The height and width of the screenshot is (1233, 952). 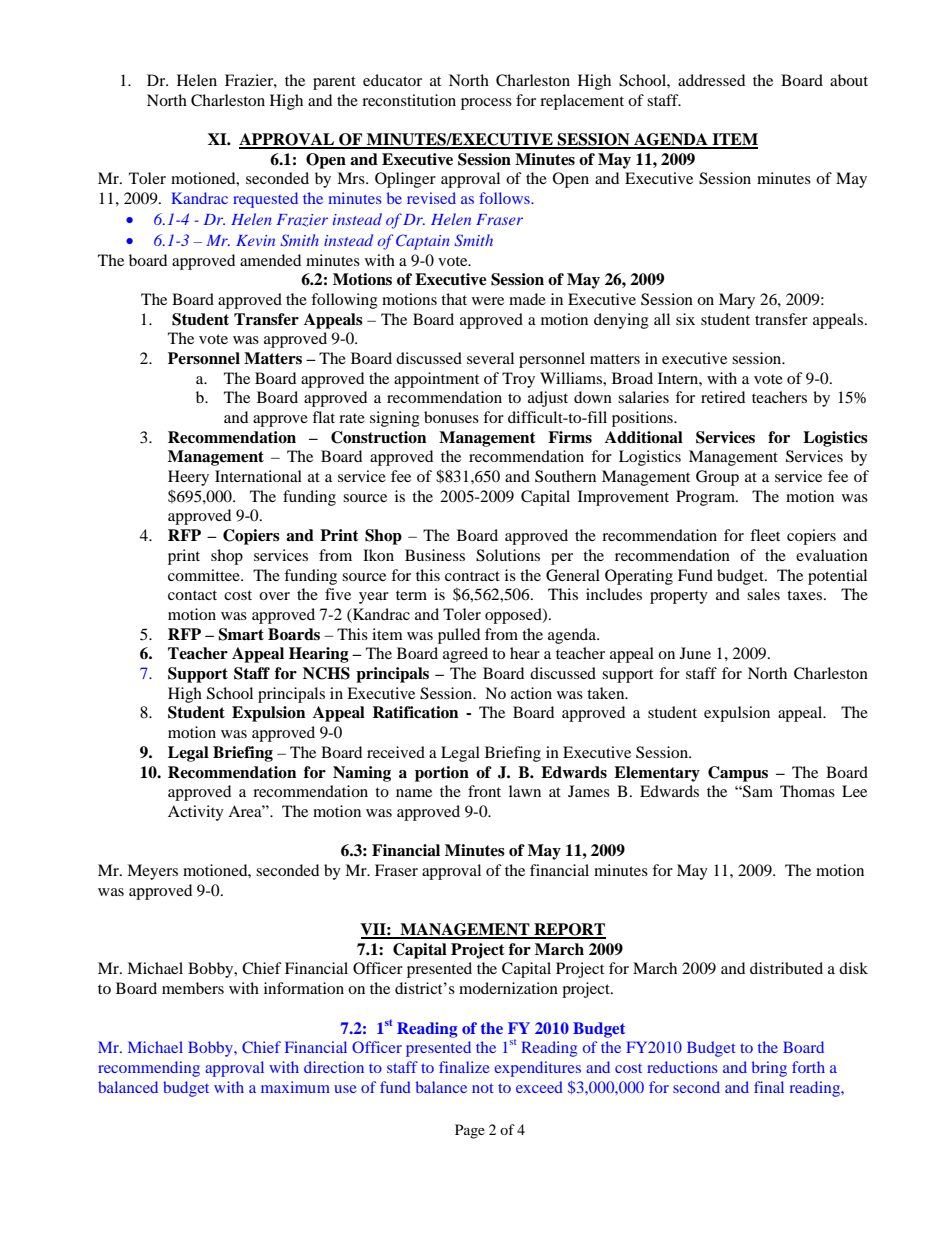 What do you see at coordinates (486, 104) in the screenshot?
I see `process` at bounding box center [486, 104].
